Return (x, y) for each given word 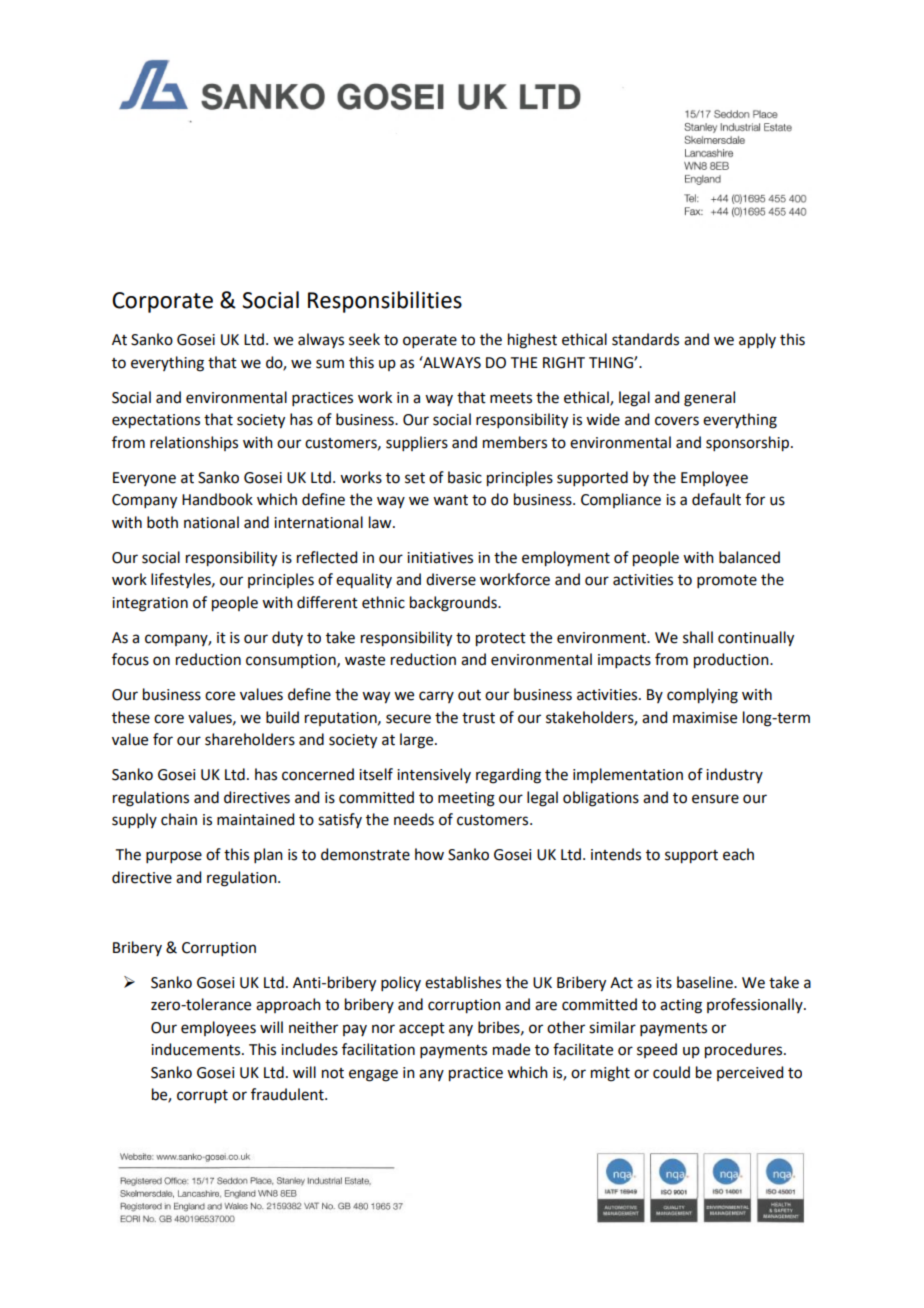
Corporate (162, 302)
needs (414, 819)
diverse (451, 579)
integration (150, 604)
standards (645, 339)
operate (430, 341)
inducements (197, 1049)
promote (727, 581)
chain (179, 819)
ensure (715, 799)
